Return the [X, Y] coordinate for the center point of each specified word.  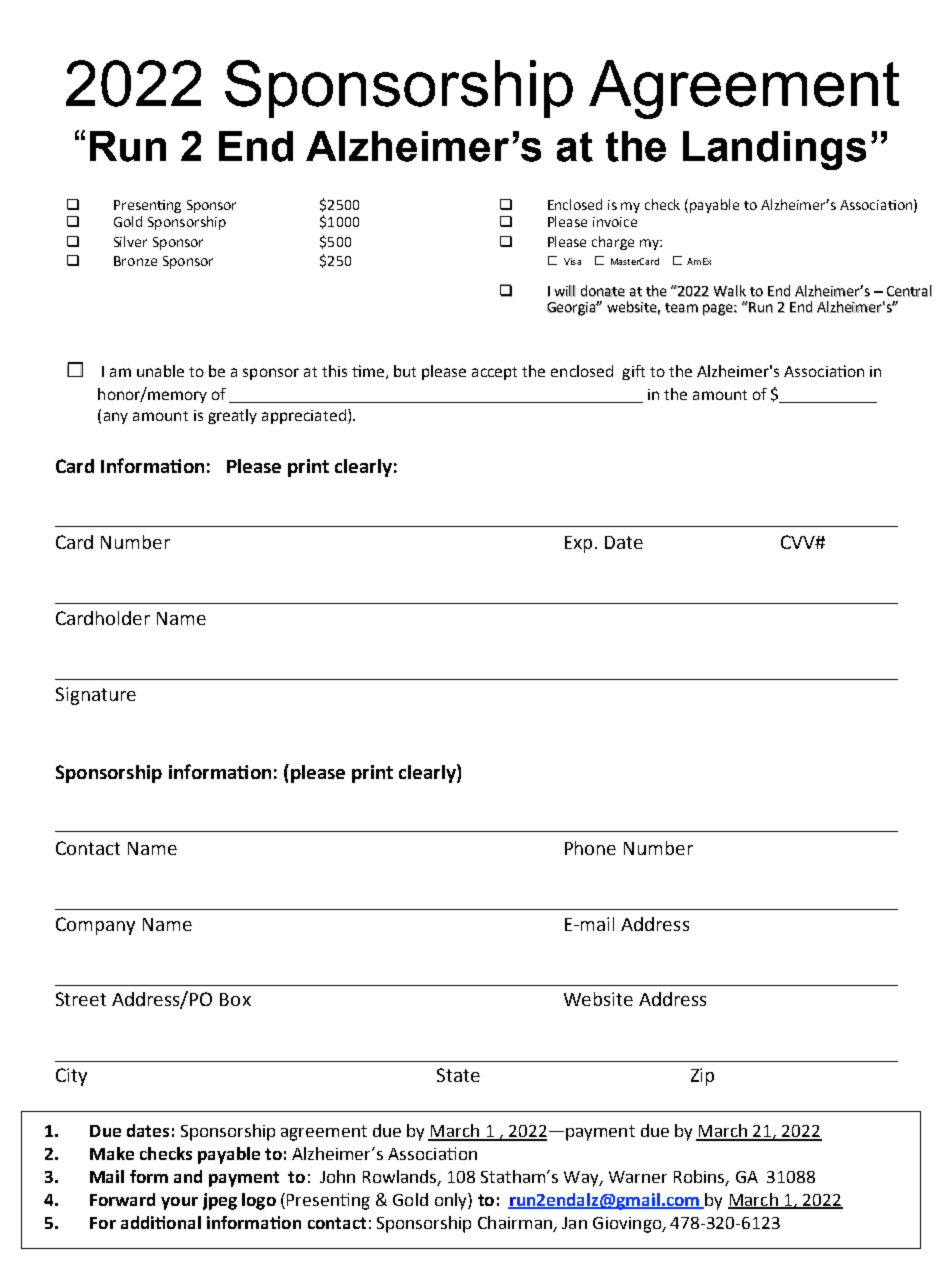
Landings [774, 150]
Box [235, 999]
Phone [590, 848]
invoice [615, 222]
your [179, 1203]
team [681, 308]
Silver [130, 241]
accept [494, 373]
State [458, 1075]
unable [160, 371]
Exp [578, 544]
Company [95, 926]
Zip [702, 1077]
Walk [730, 291]
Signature [96, 696]
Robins [700, 1177]
